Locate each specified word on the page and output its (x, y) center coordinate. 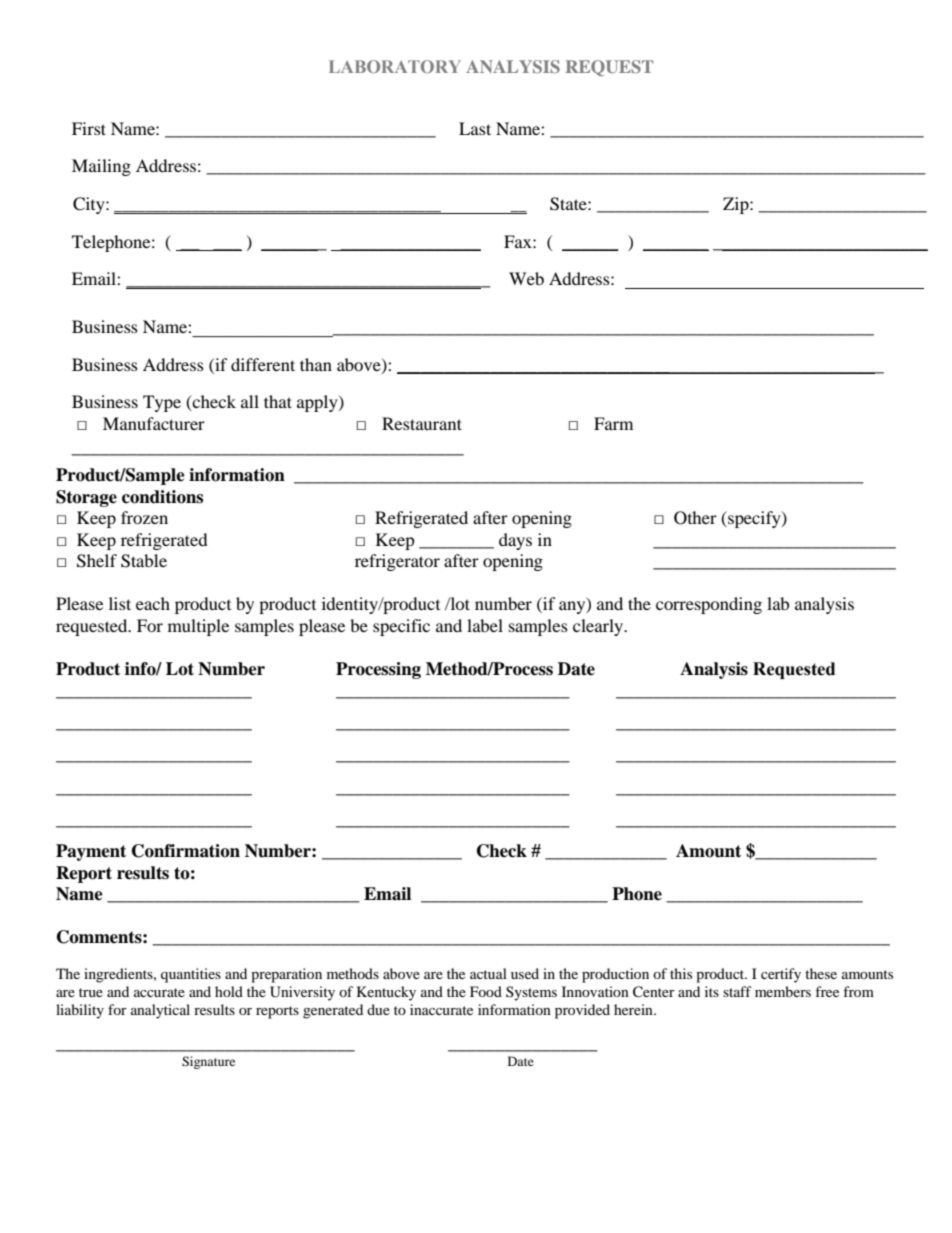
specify (754, 519)
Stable (144, 561)
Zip (737, 205)
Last (475, 128)
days (515, 541)
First (89, 128)
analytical (160, 1011)
